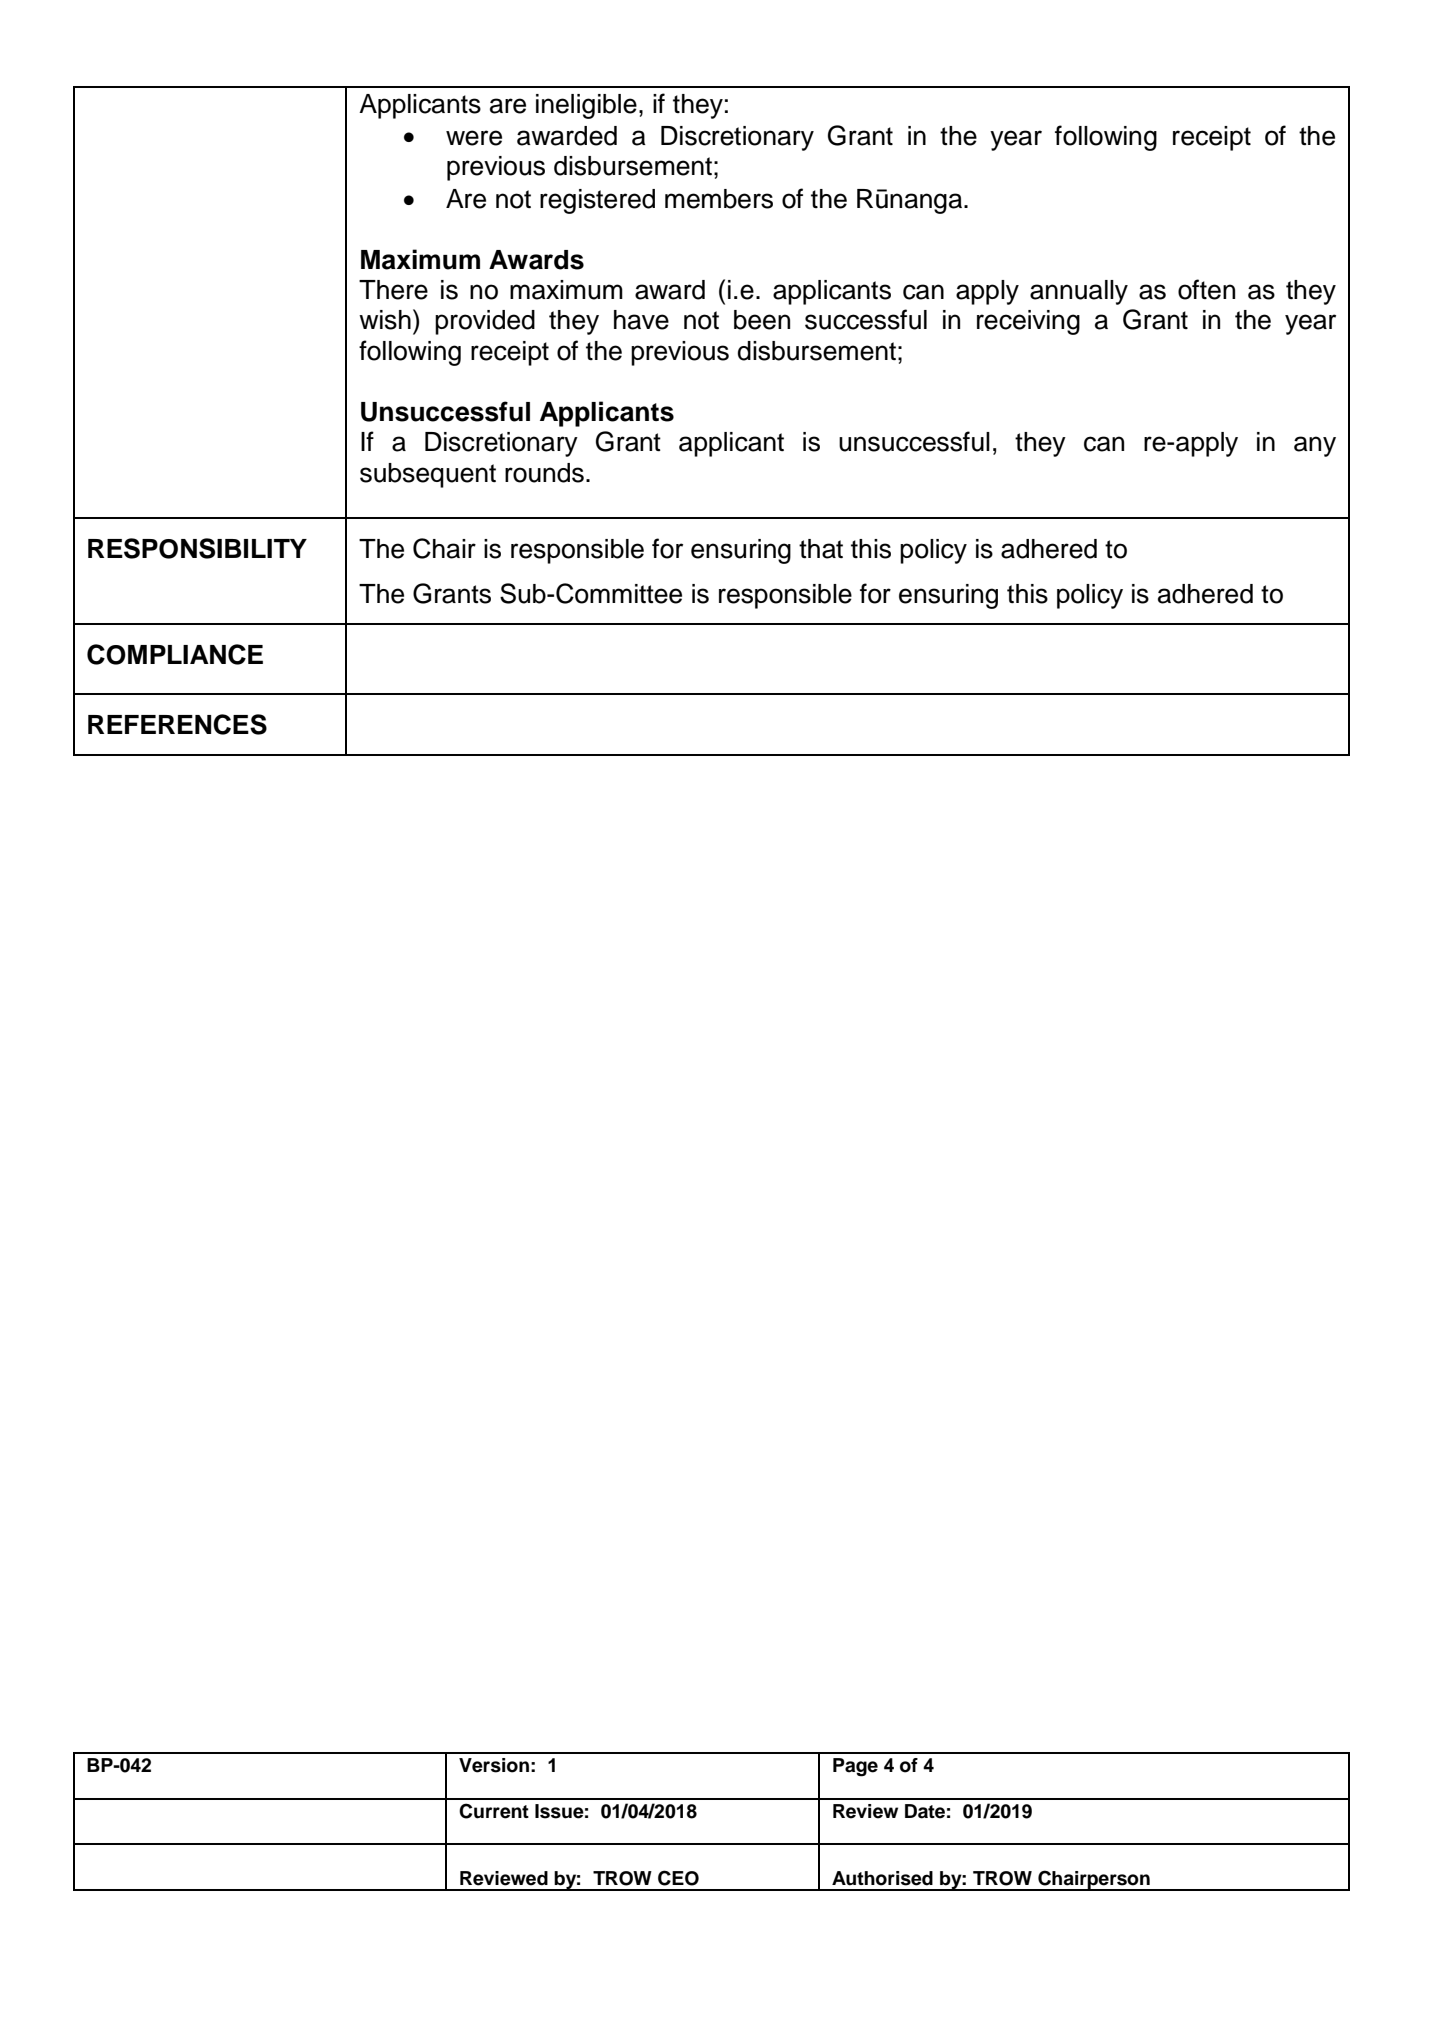 The width and height of the page is (1433, 2026). I want to click on any, so click(1315, 446).
